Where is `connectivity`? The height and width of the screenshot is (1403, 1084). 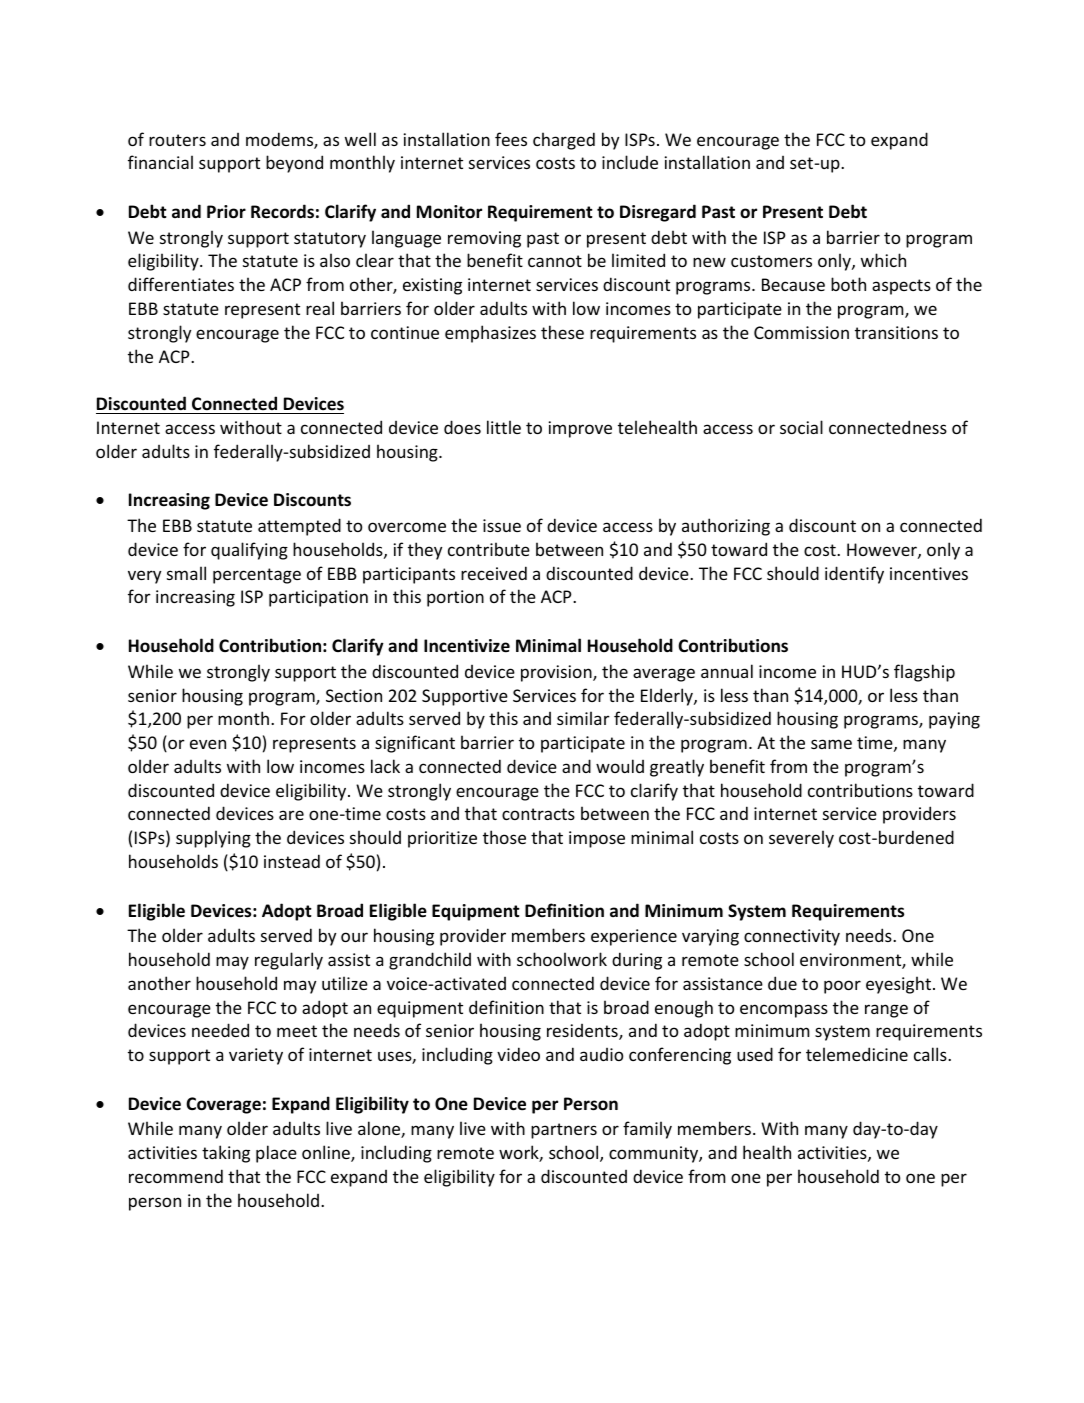
connectivity is located at coordinates (792, 937).
